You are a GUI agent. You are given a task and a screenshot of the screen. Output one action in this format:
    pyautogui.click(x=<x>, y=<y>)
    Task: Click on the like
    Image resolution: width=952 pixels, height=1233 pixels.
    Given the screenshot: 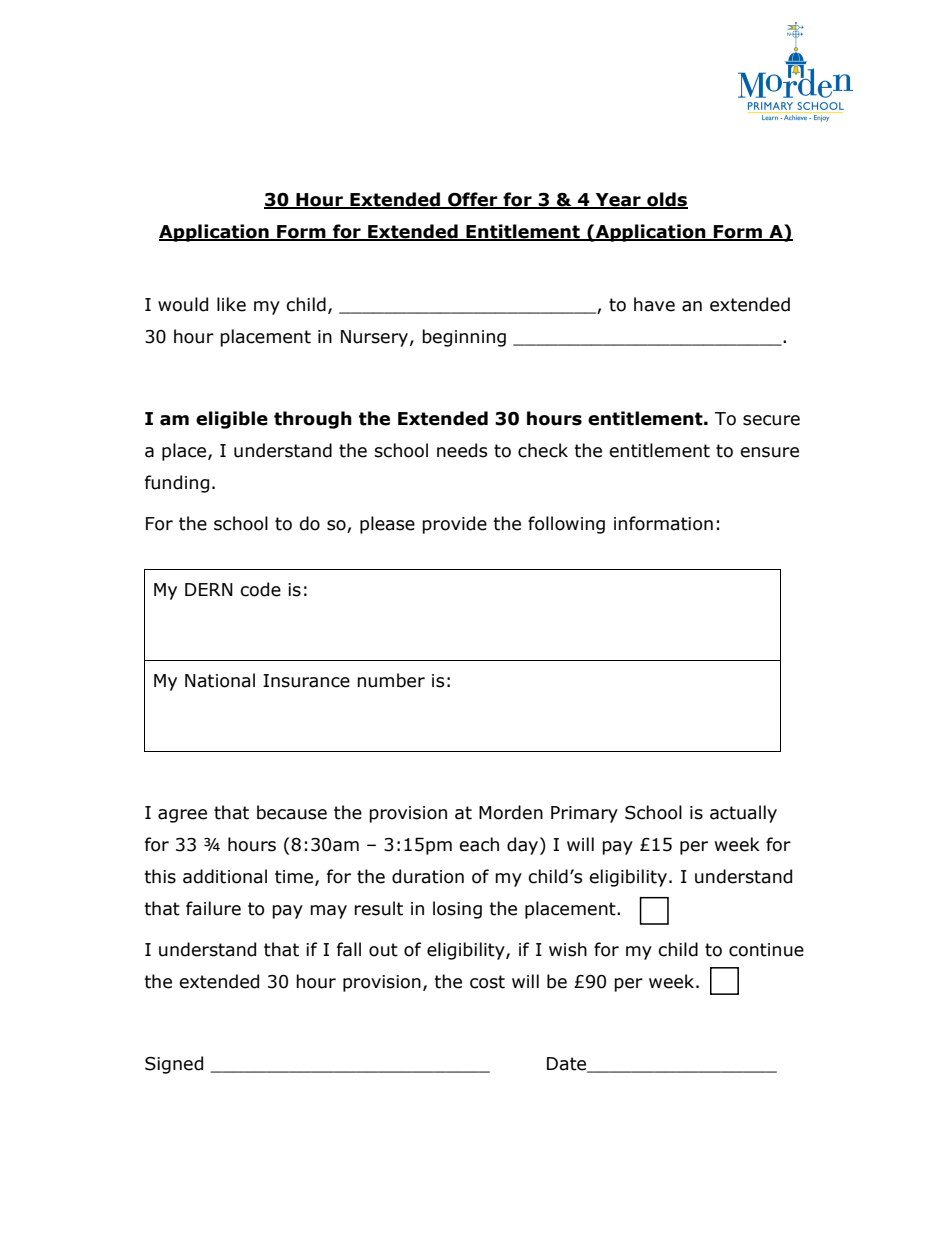 What is the action you would take?
    pyautogui.click(x=231, y=304)
